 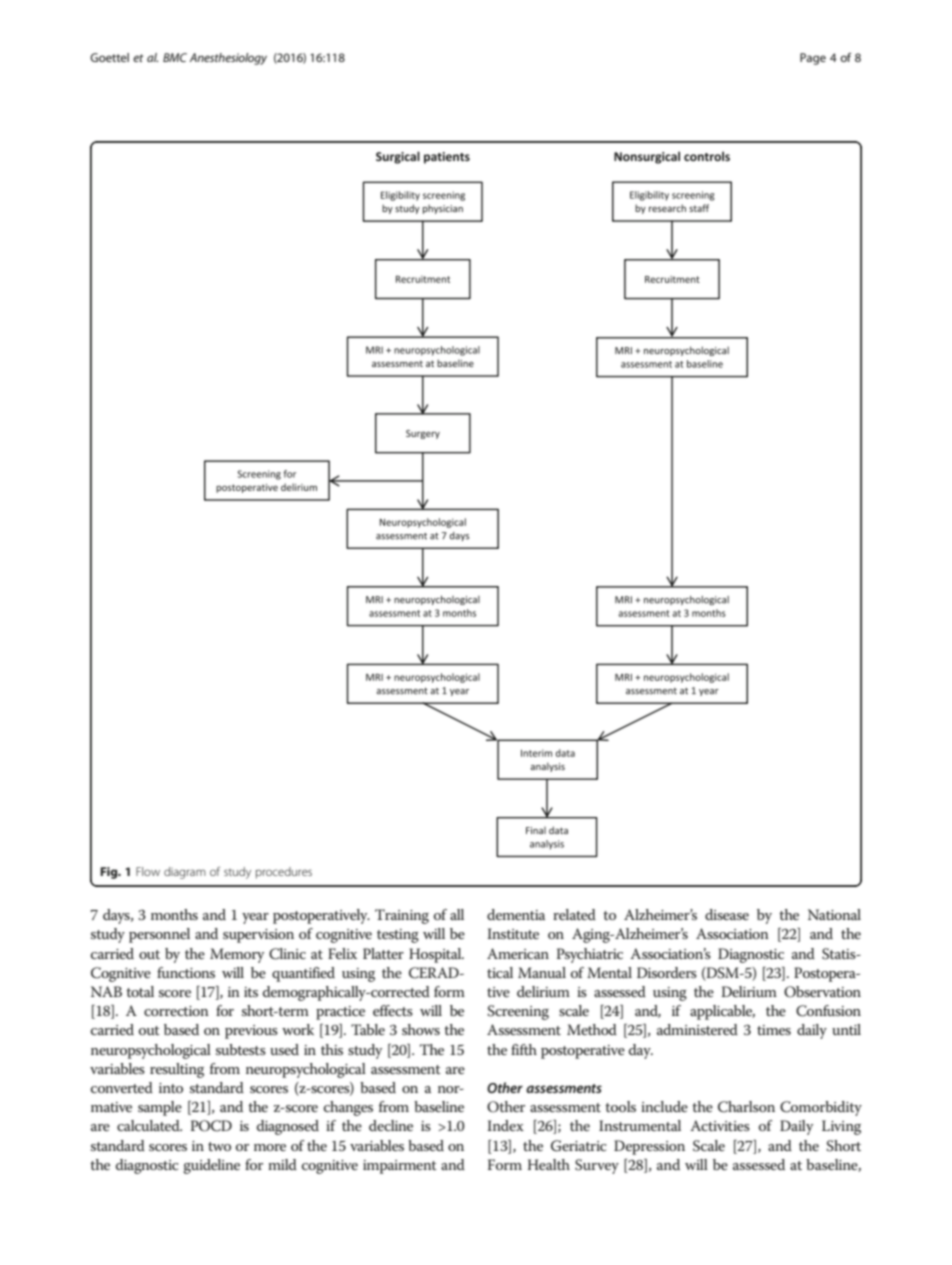 I want to click on disease, so click(x=727, y=914).
